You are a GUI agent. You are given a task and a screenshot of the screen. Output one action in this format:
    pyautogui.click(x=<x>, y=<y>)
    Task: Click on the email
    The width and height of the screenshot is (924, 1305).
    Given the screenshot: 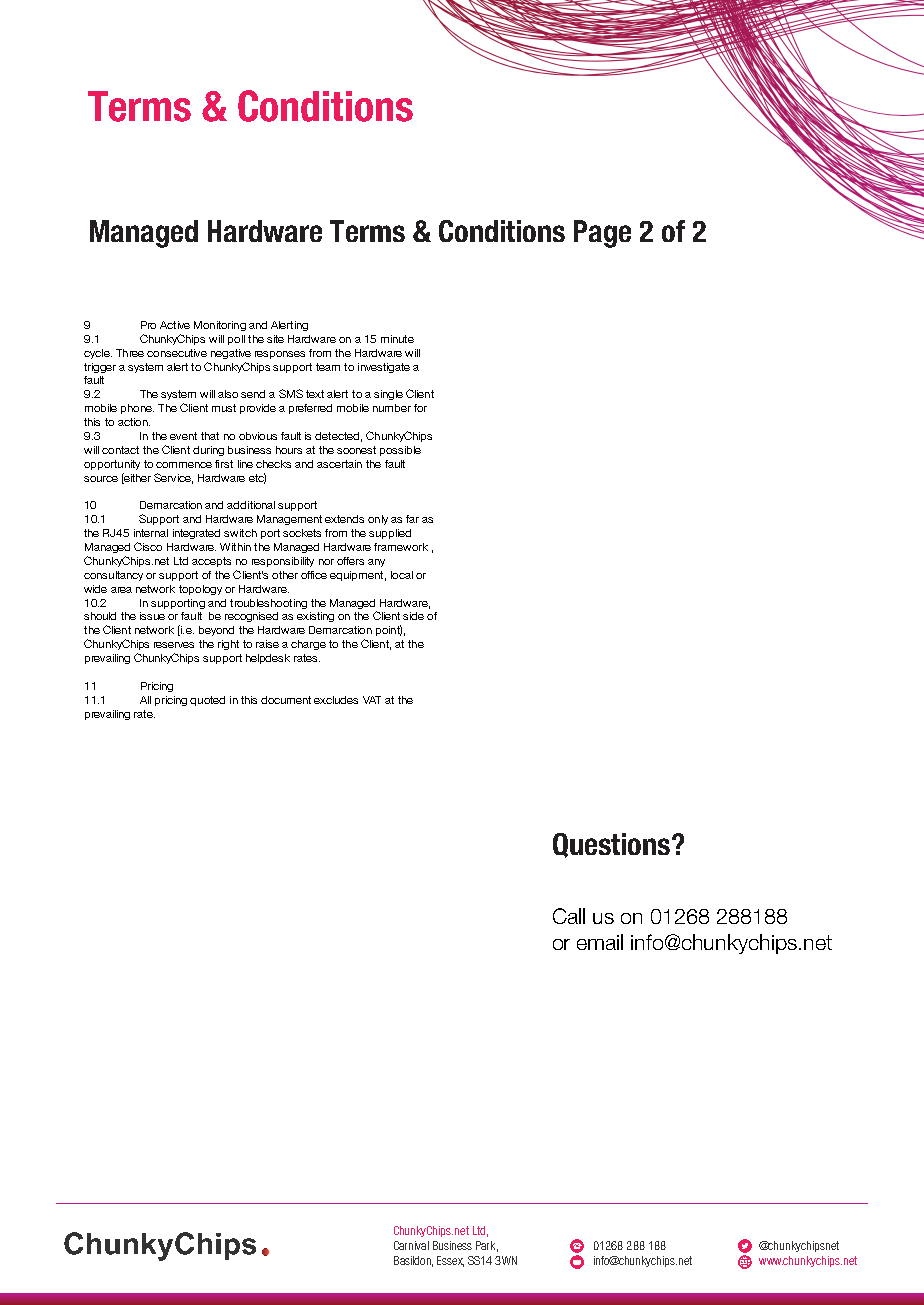 What is the action you would take?
    pyautogui.click(x=600, y=942)
